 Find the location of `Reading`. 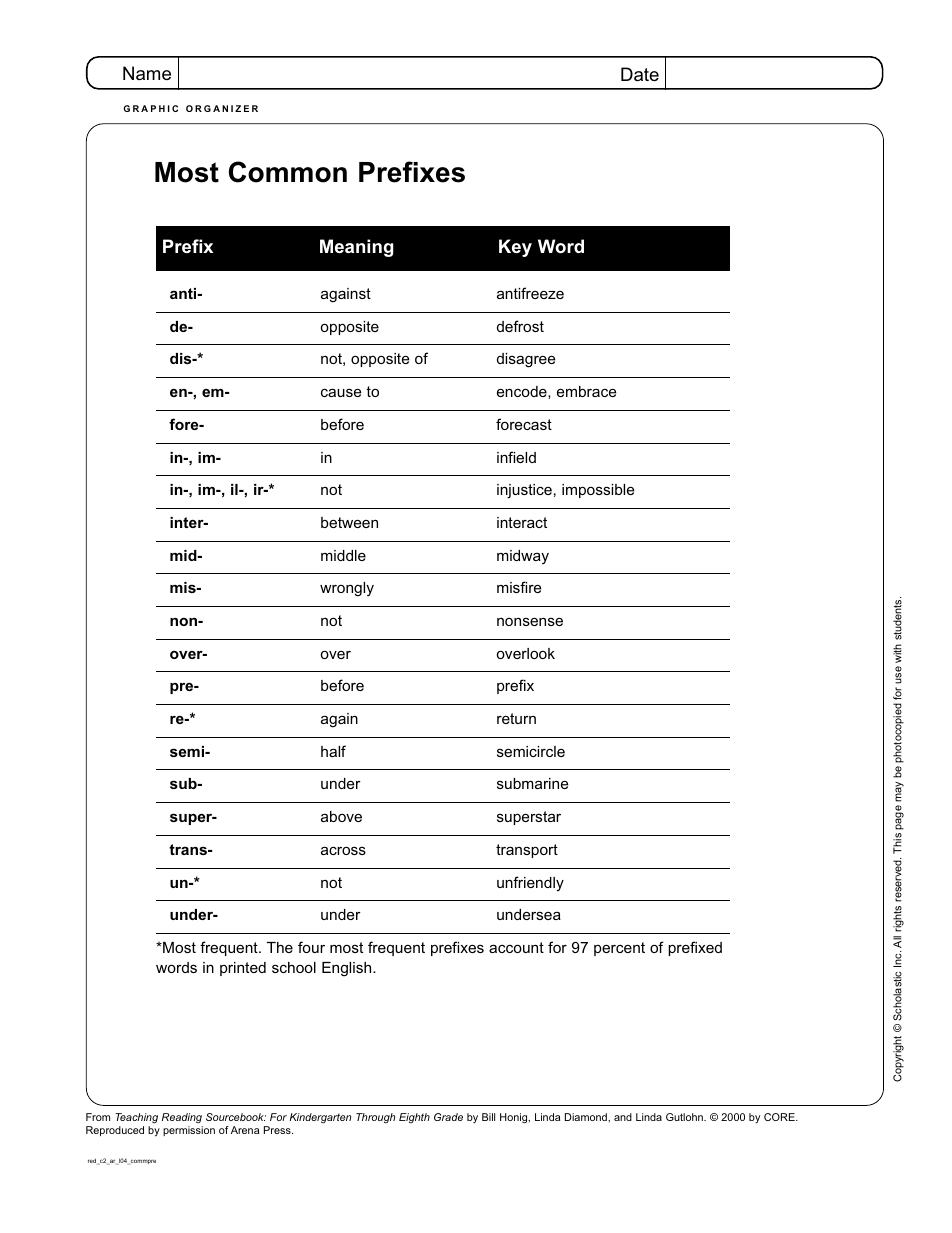

Reading is located at coordinates (182, 1118).
